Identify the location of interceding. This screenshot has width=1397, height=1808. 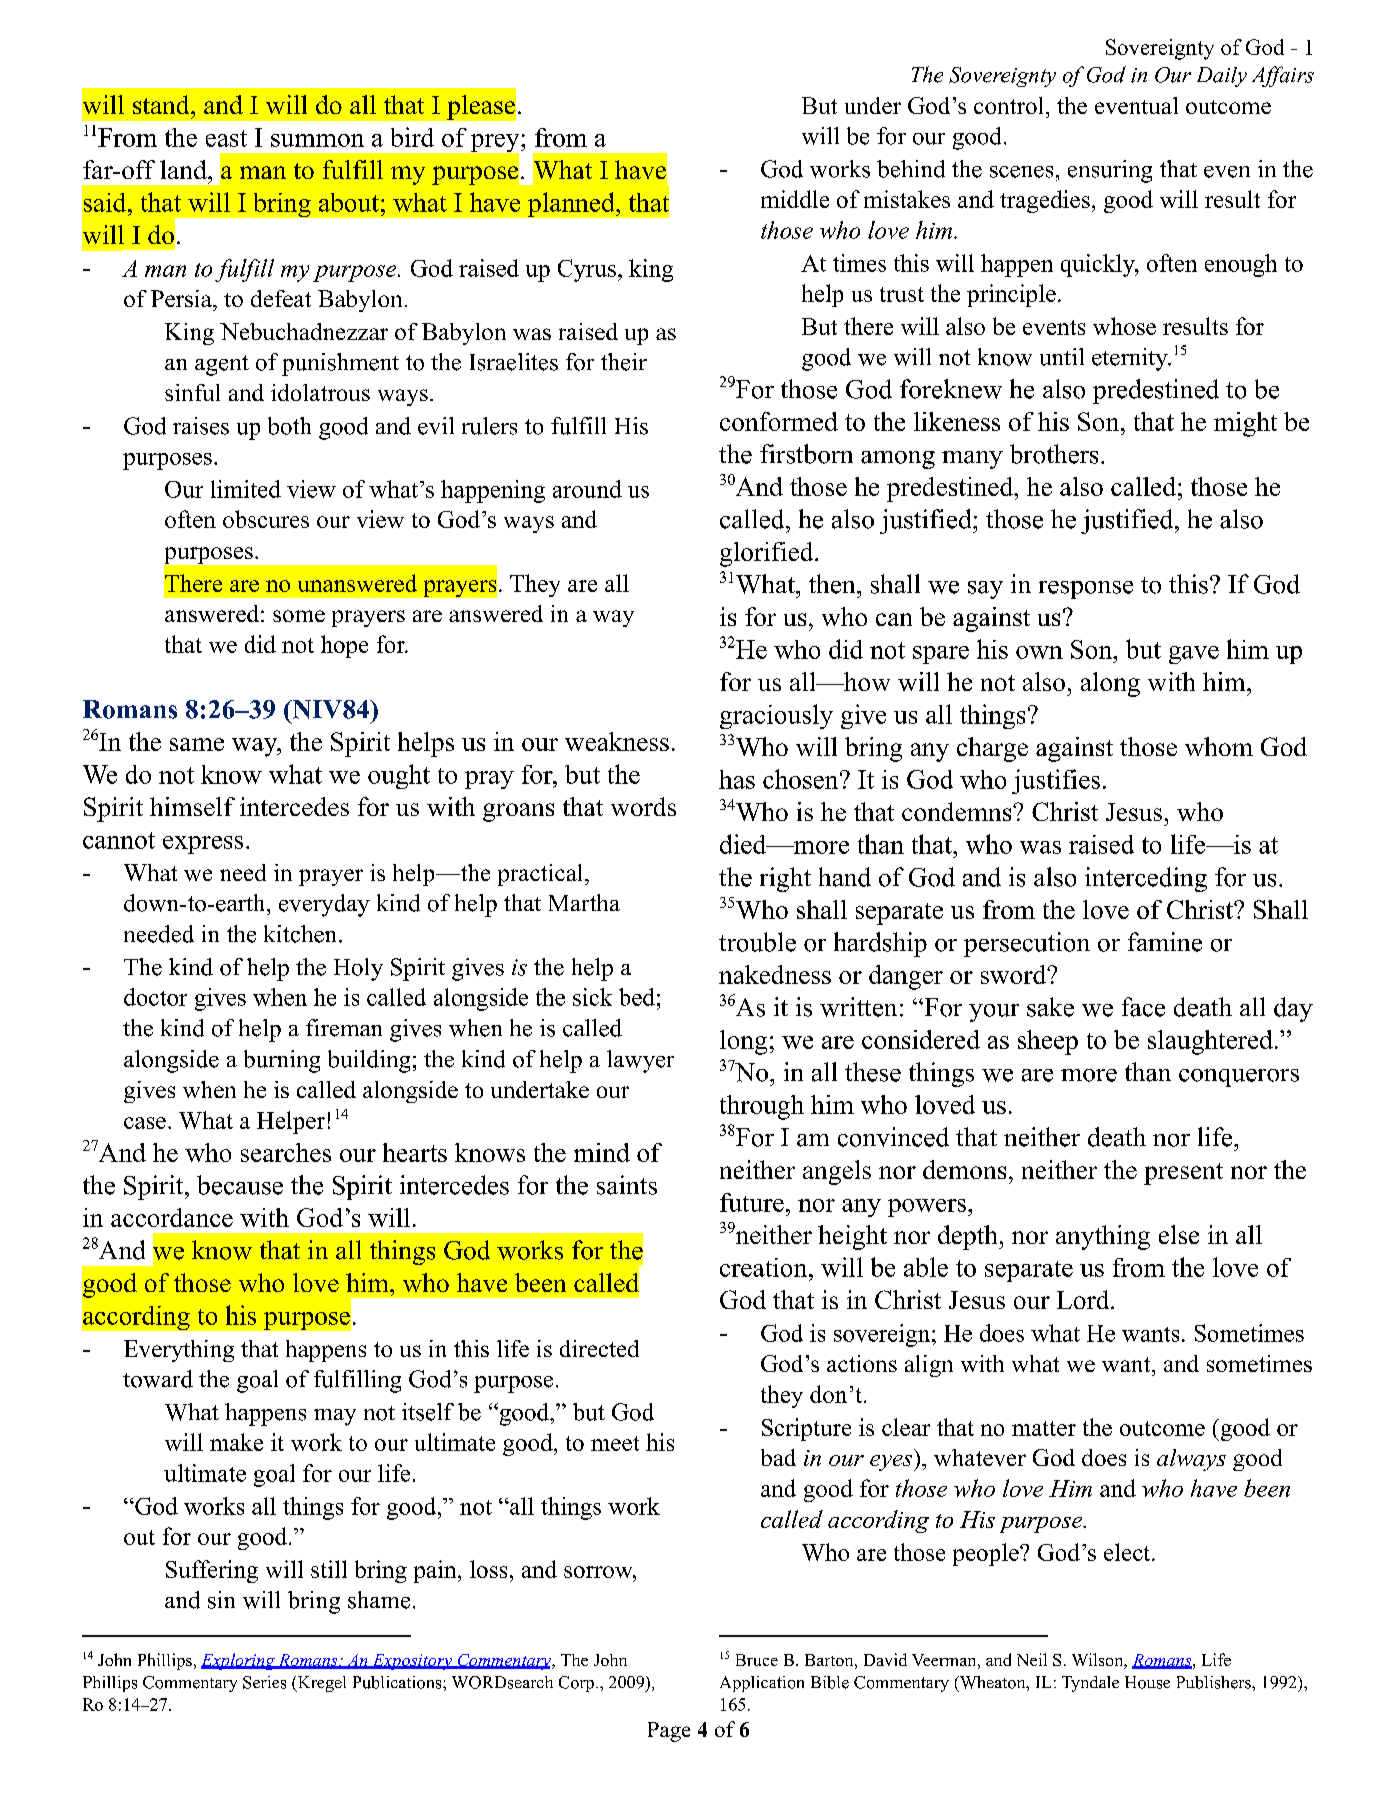
(1146, 879).
